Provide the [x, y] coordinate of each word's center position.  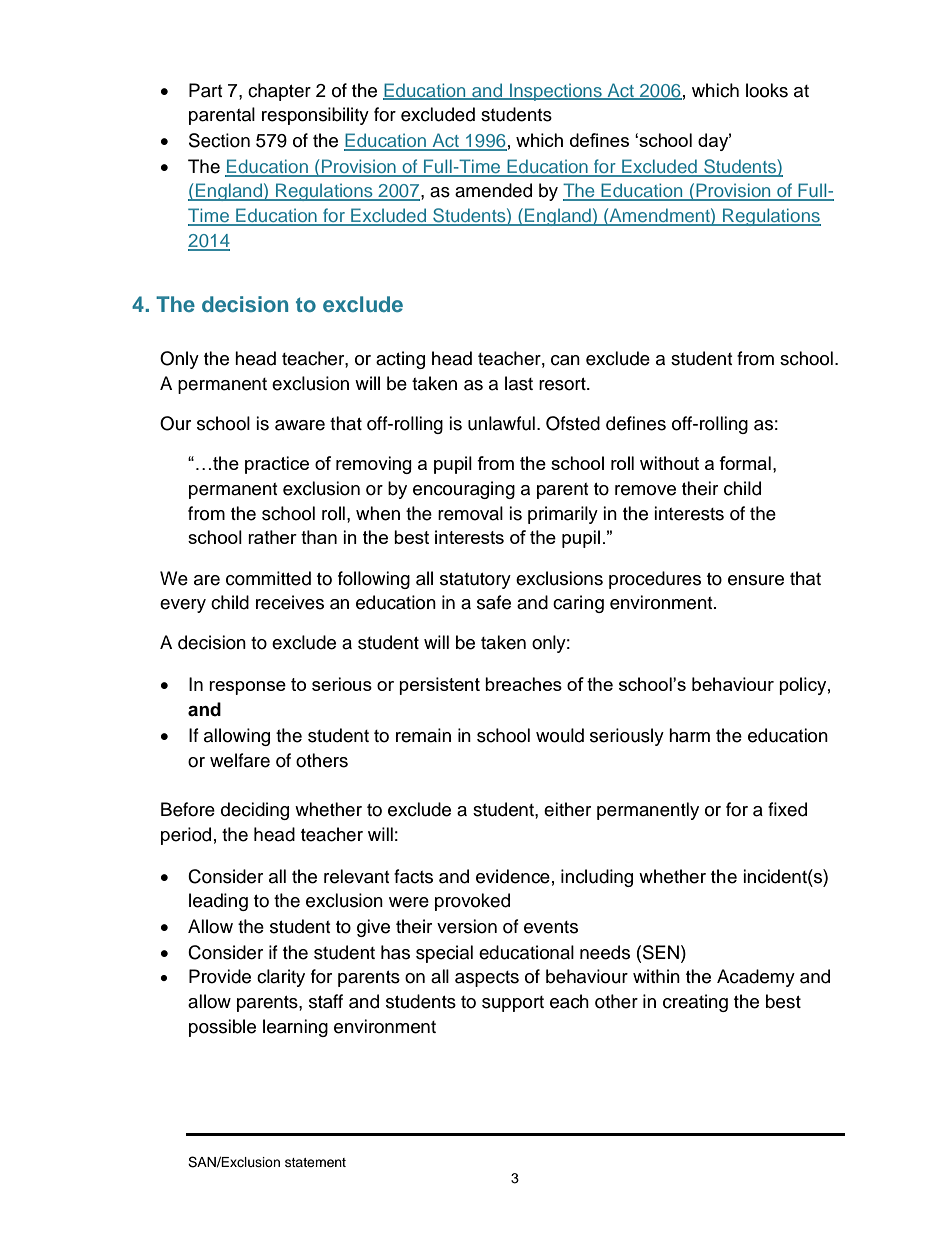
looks [767, 90]
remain [423, 735]
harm [689, 735]
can [565, 360]
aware [300, 425]
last [519, 383]
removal [470, 513]
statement [315, 1162]
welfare [240, 760]
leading [218, 902]
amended [493, 190]
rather [272, 537]
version [467, 926]
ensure [756, 580]
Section [219, 140]
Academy [756, 978]
